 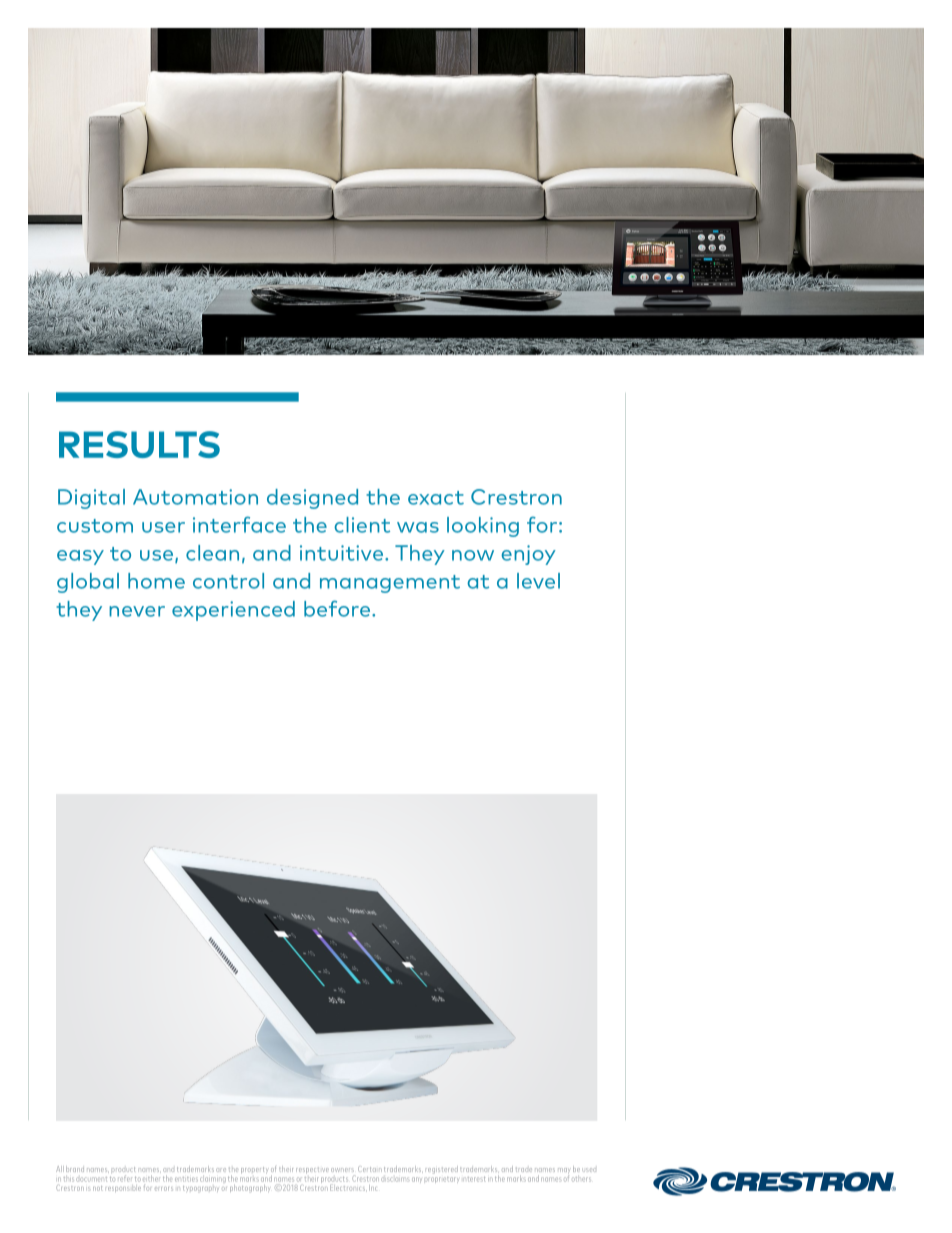 I want to click on never, so click(x=137, y=611).
